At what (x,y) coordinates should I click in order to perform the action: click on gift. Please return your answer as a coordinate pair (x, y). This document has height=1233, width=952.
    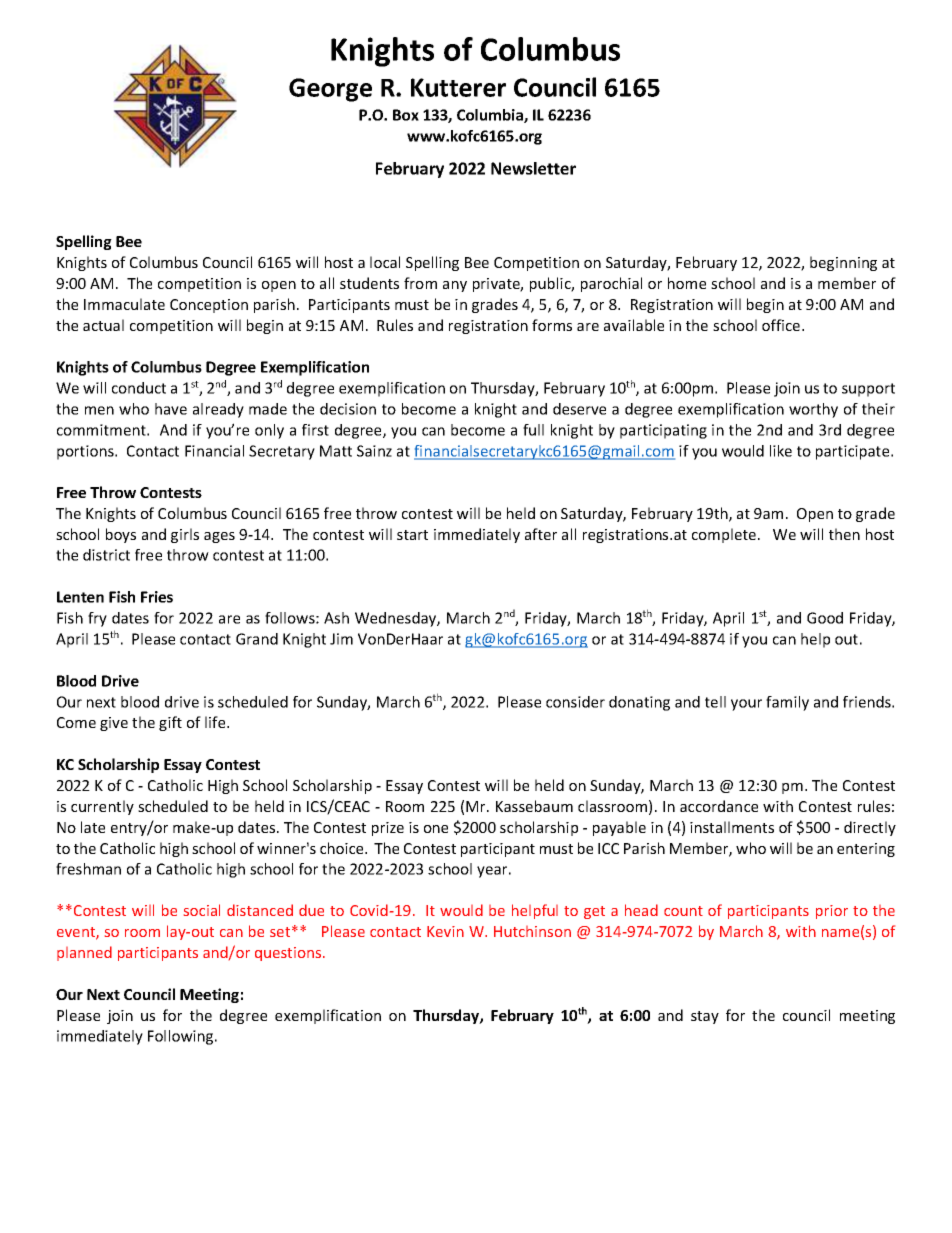
    Looking at the image, I should click on (170, 723).
